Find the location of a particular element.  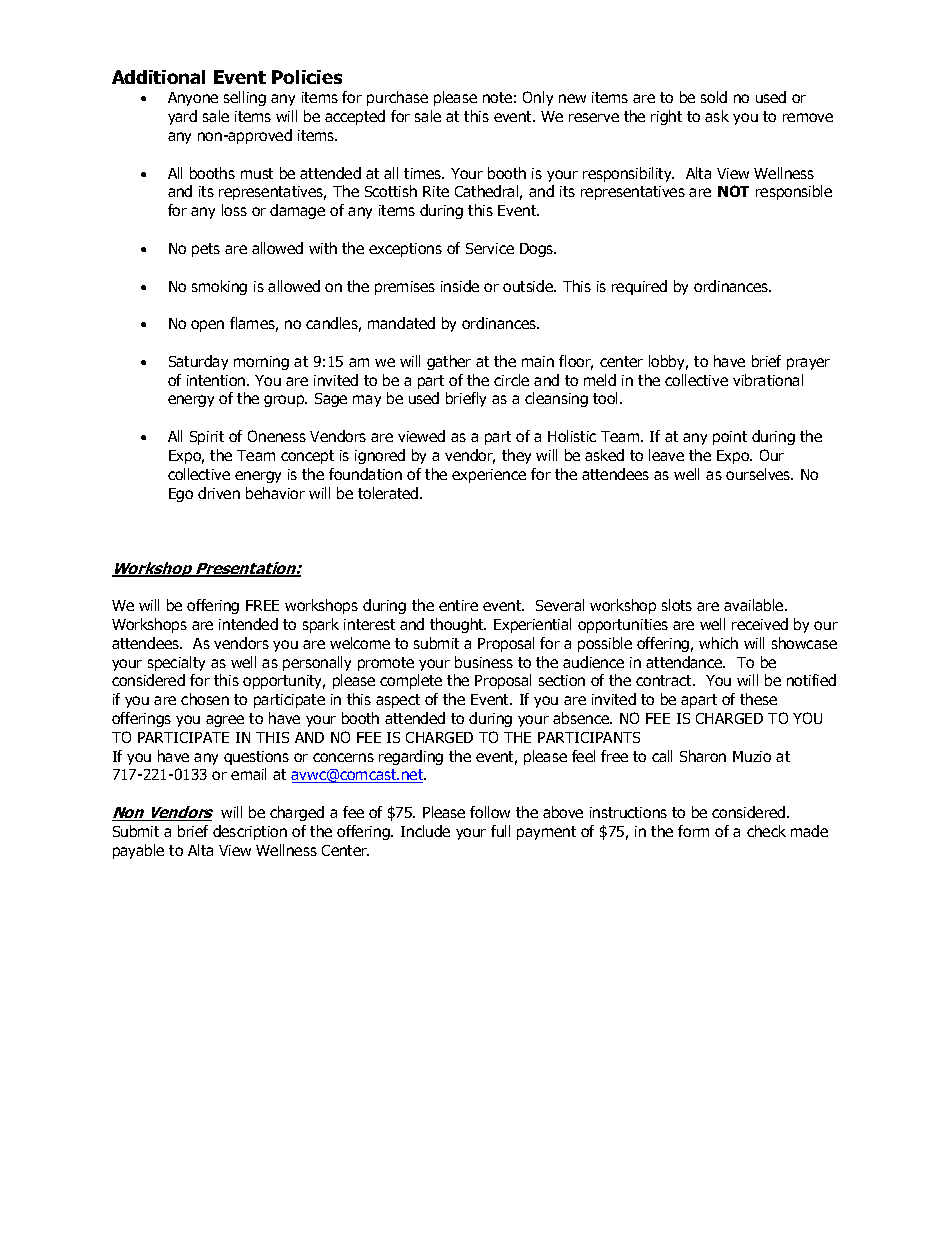

description is located at coordinates (250, 832).
